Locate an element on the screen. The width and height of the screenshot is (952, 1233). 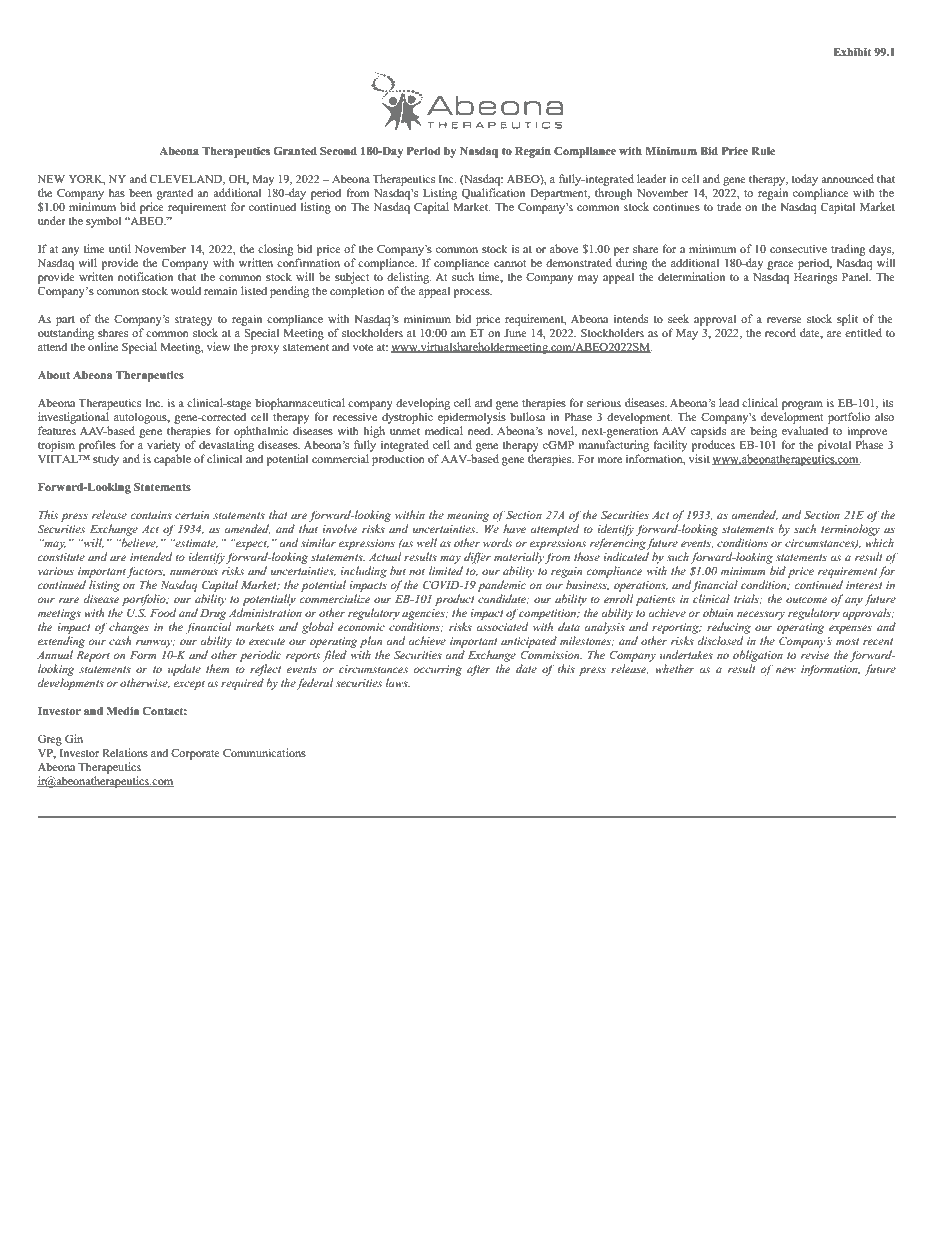
Hearings is located at coordinates (815, 278).
